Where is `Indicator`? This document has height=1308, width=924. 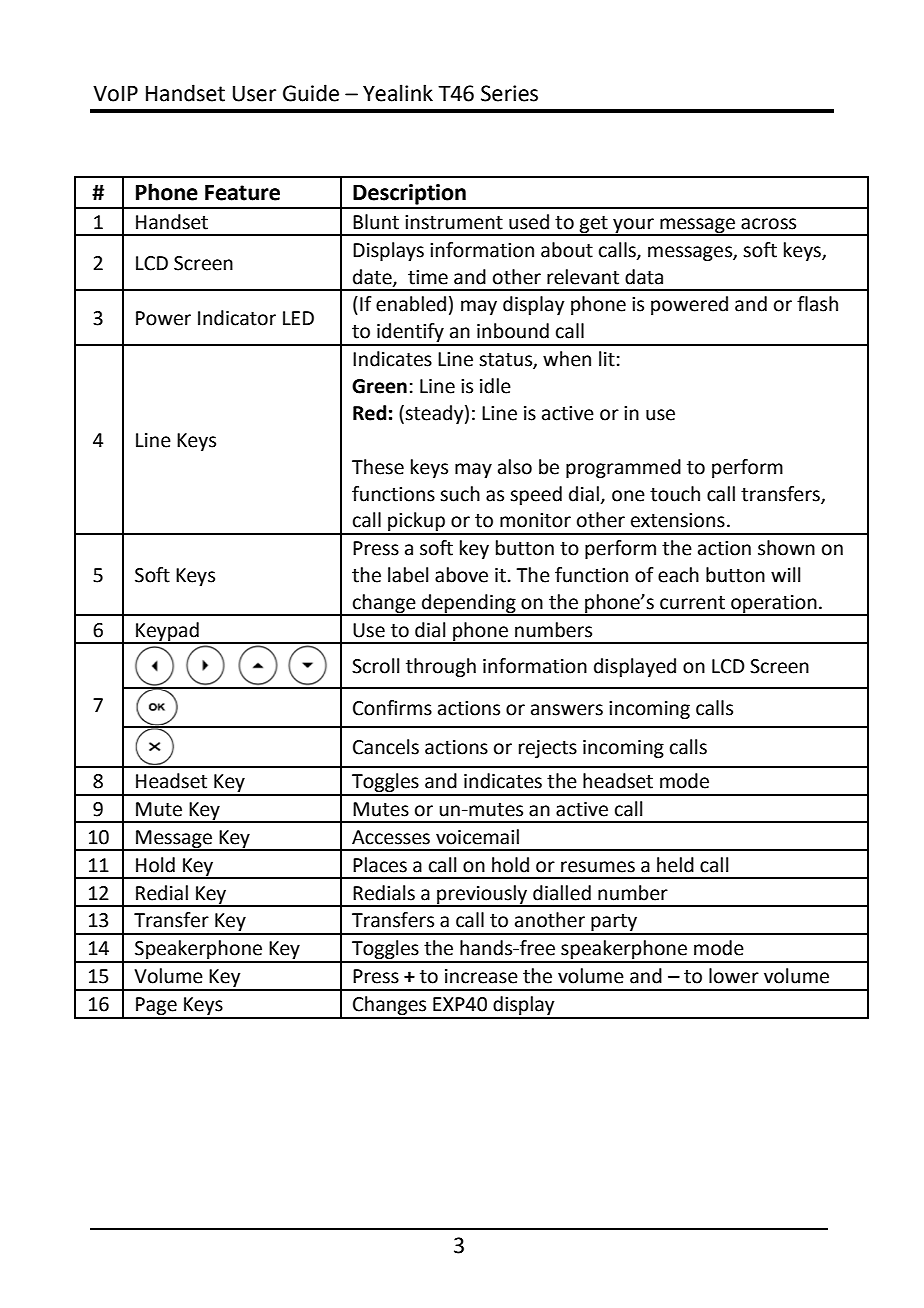
Indicator is located at coordinates (237, 318).
